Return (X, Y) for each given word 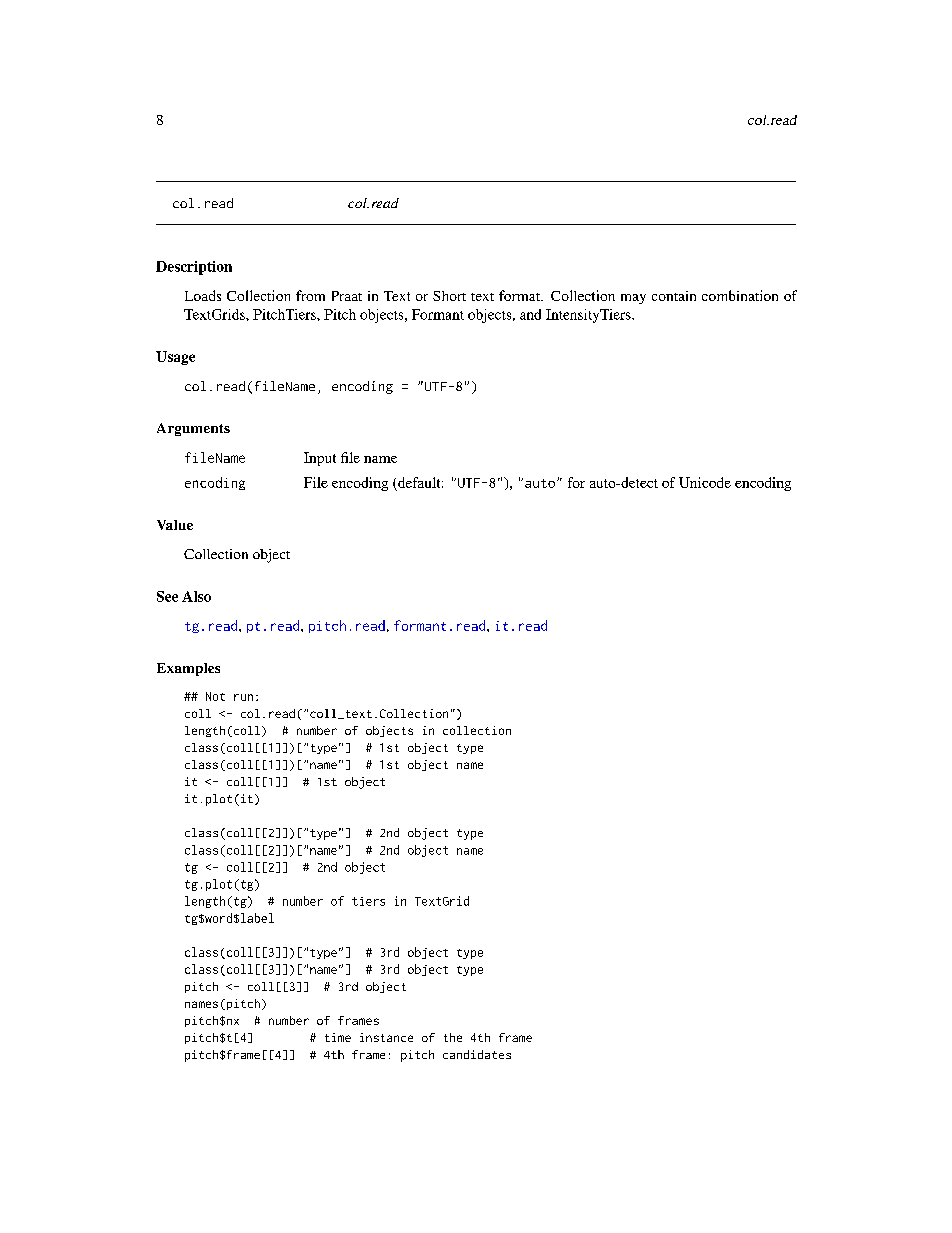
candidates (477, 1054)
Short (449, 296)
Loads (203, 295)
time (338, 1037)
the (453, 1037)
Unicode (705, 482)
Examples (188, 669)
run (243, 697)
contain (674, 296)
